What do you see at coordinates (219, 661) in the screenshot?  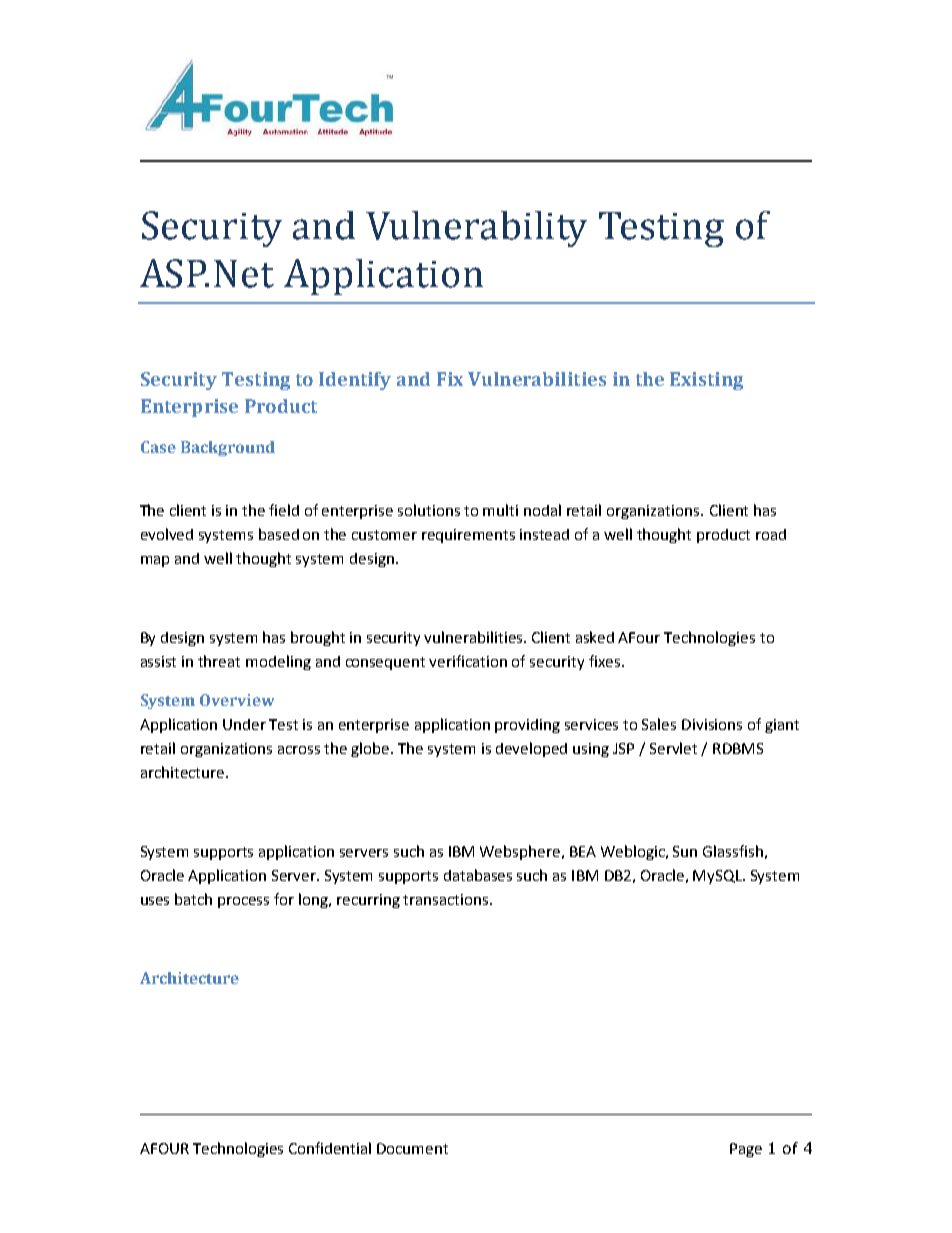 I see `threat` at bounding box center [219, 661].
